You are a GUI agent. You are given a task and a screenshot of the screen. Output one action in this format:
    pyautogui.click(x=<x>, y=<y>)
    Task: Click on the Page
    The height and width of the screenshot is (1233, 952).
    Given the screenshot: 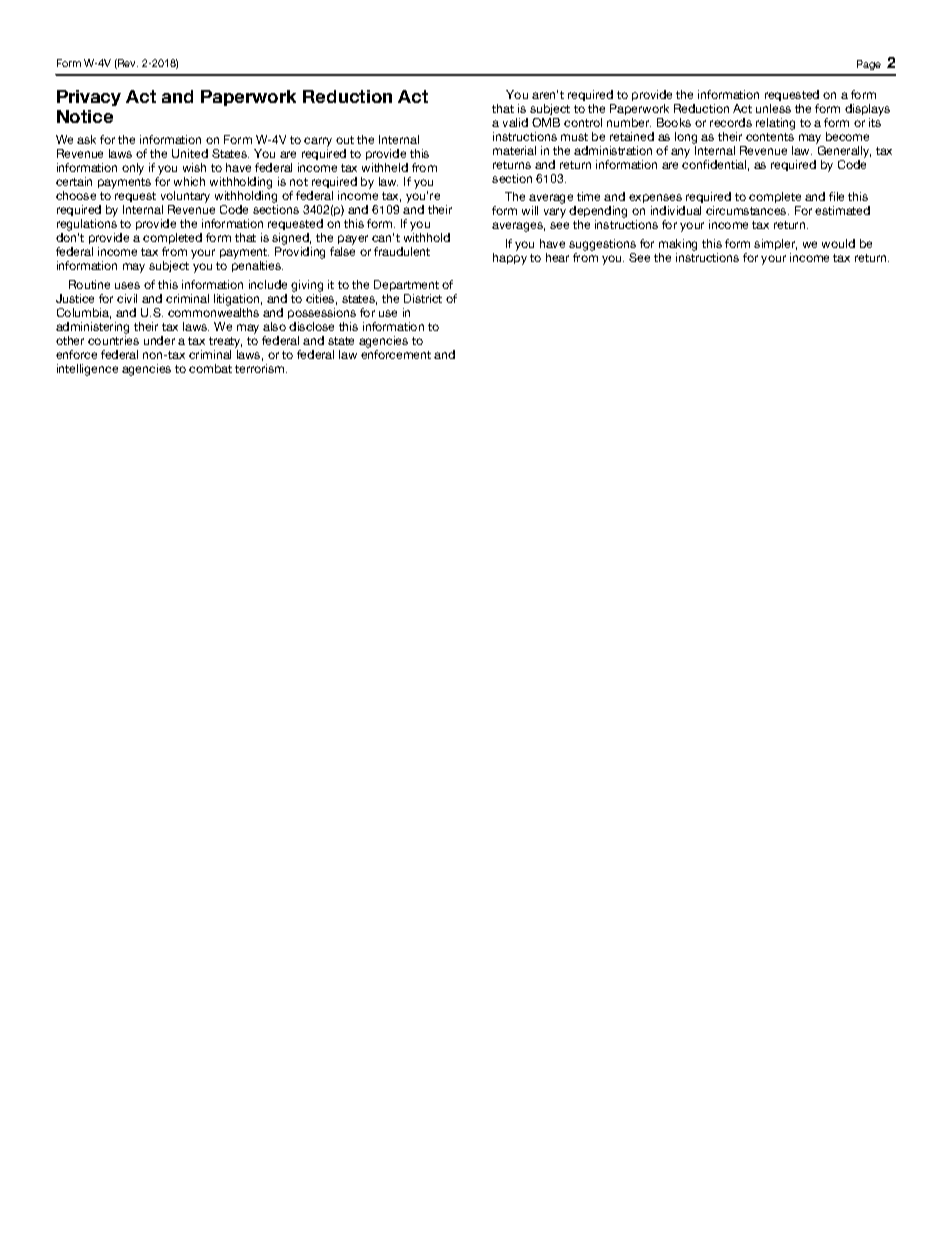 What is the action you would take?
    pyautogui.click(x=869, y=65)
